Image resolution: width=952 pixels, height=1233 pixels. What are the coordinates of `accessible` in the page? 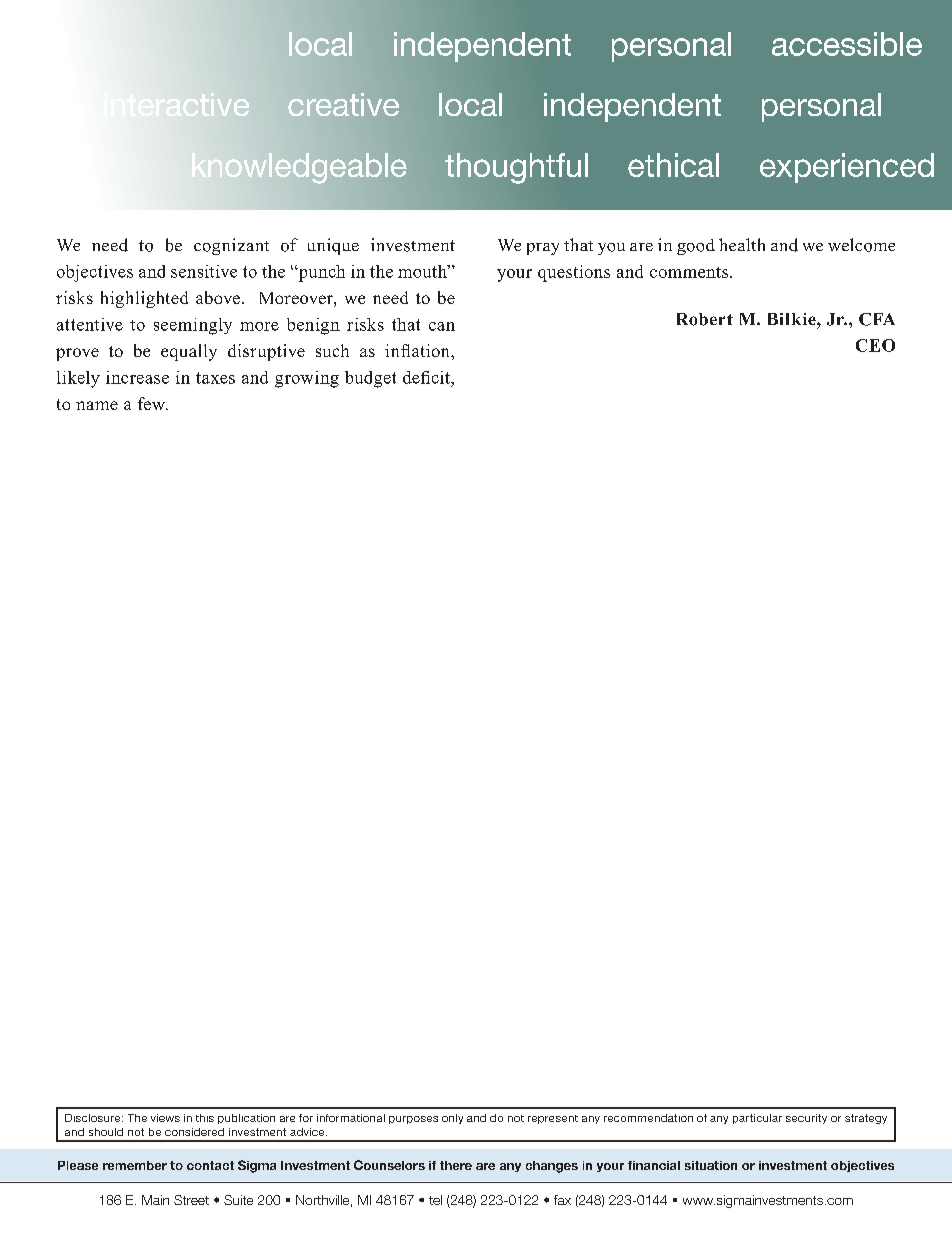 It's located at (847, 44).
